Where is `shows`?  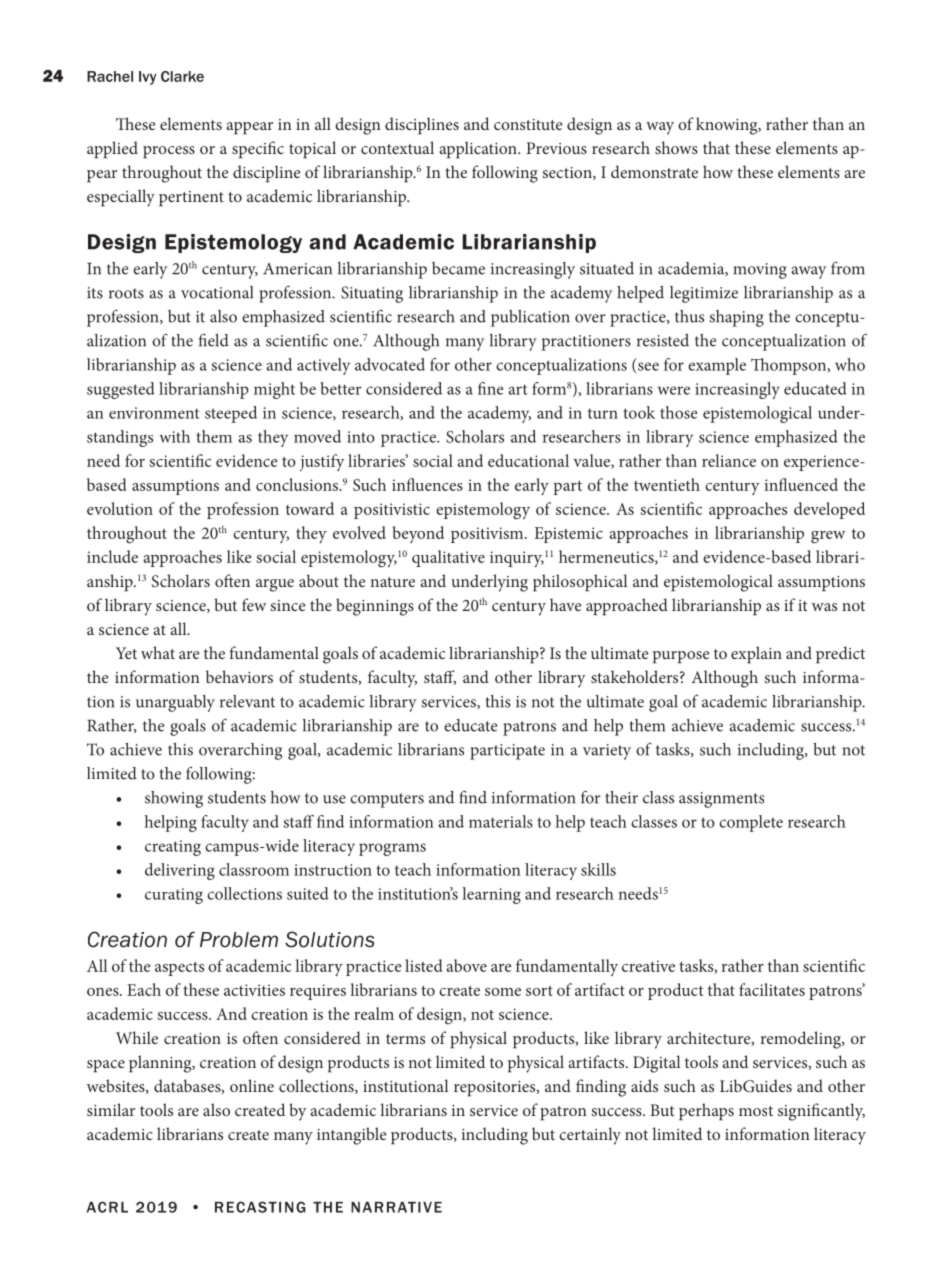 shows is located at coordinates (676, 147).
